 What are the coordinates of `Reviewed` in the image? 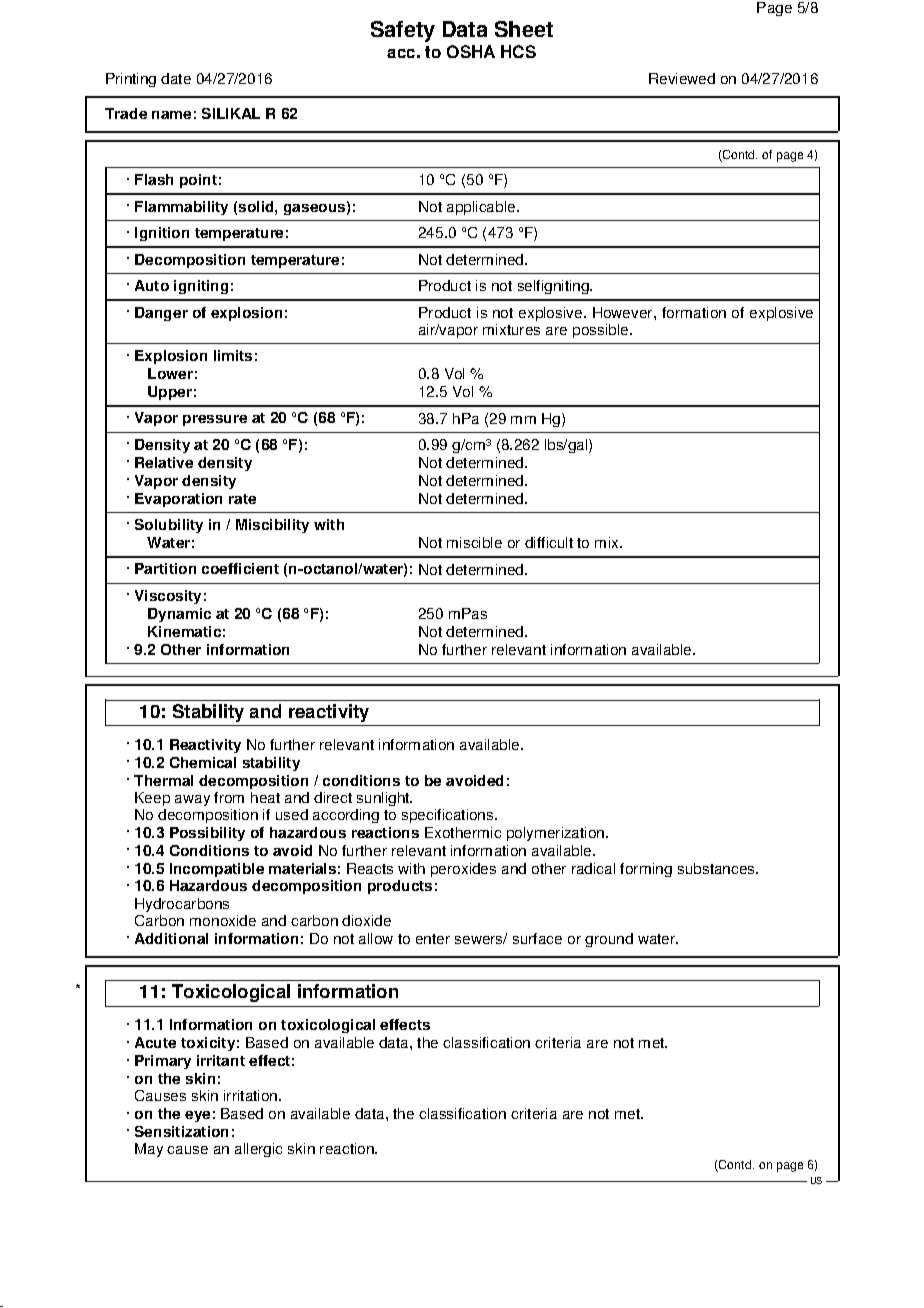 It's located at (682, 78).
